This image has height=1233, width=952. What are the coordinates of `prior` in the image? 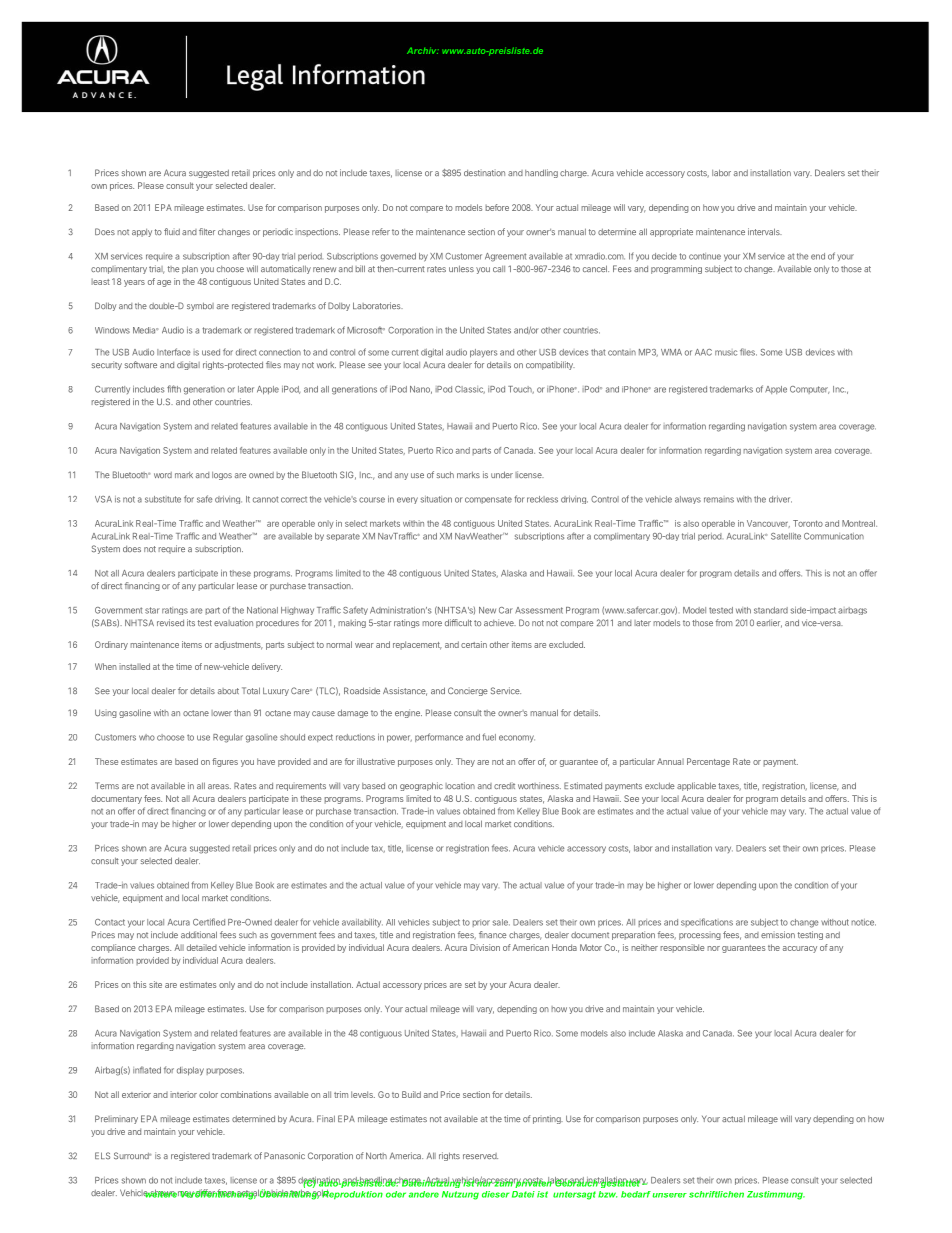 It's located at (481, 923).
